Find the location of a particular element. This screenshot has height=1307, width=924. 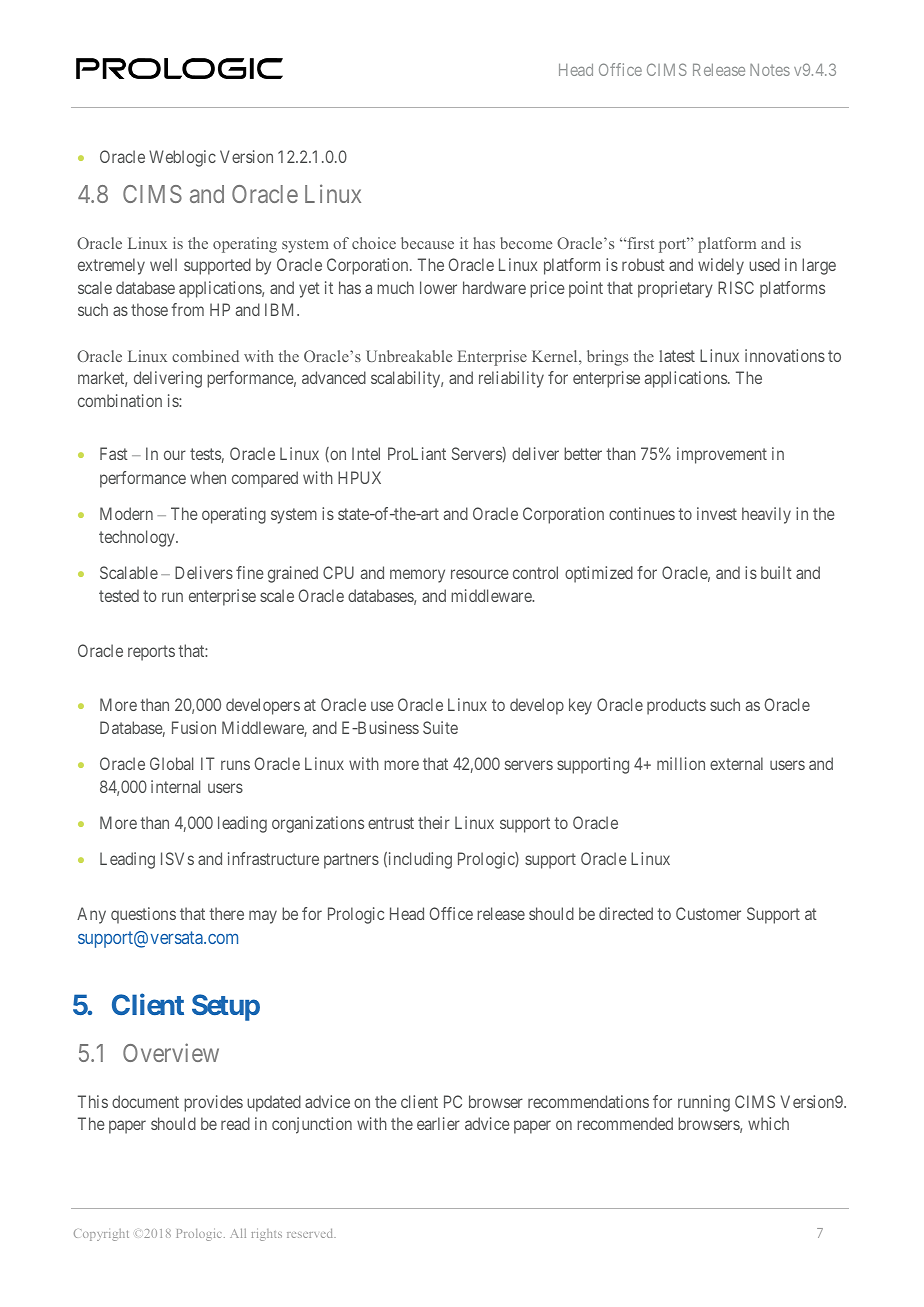

improvement is located at coordinates (722, 455).
